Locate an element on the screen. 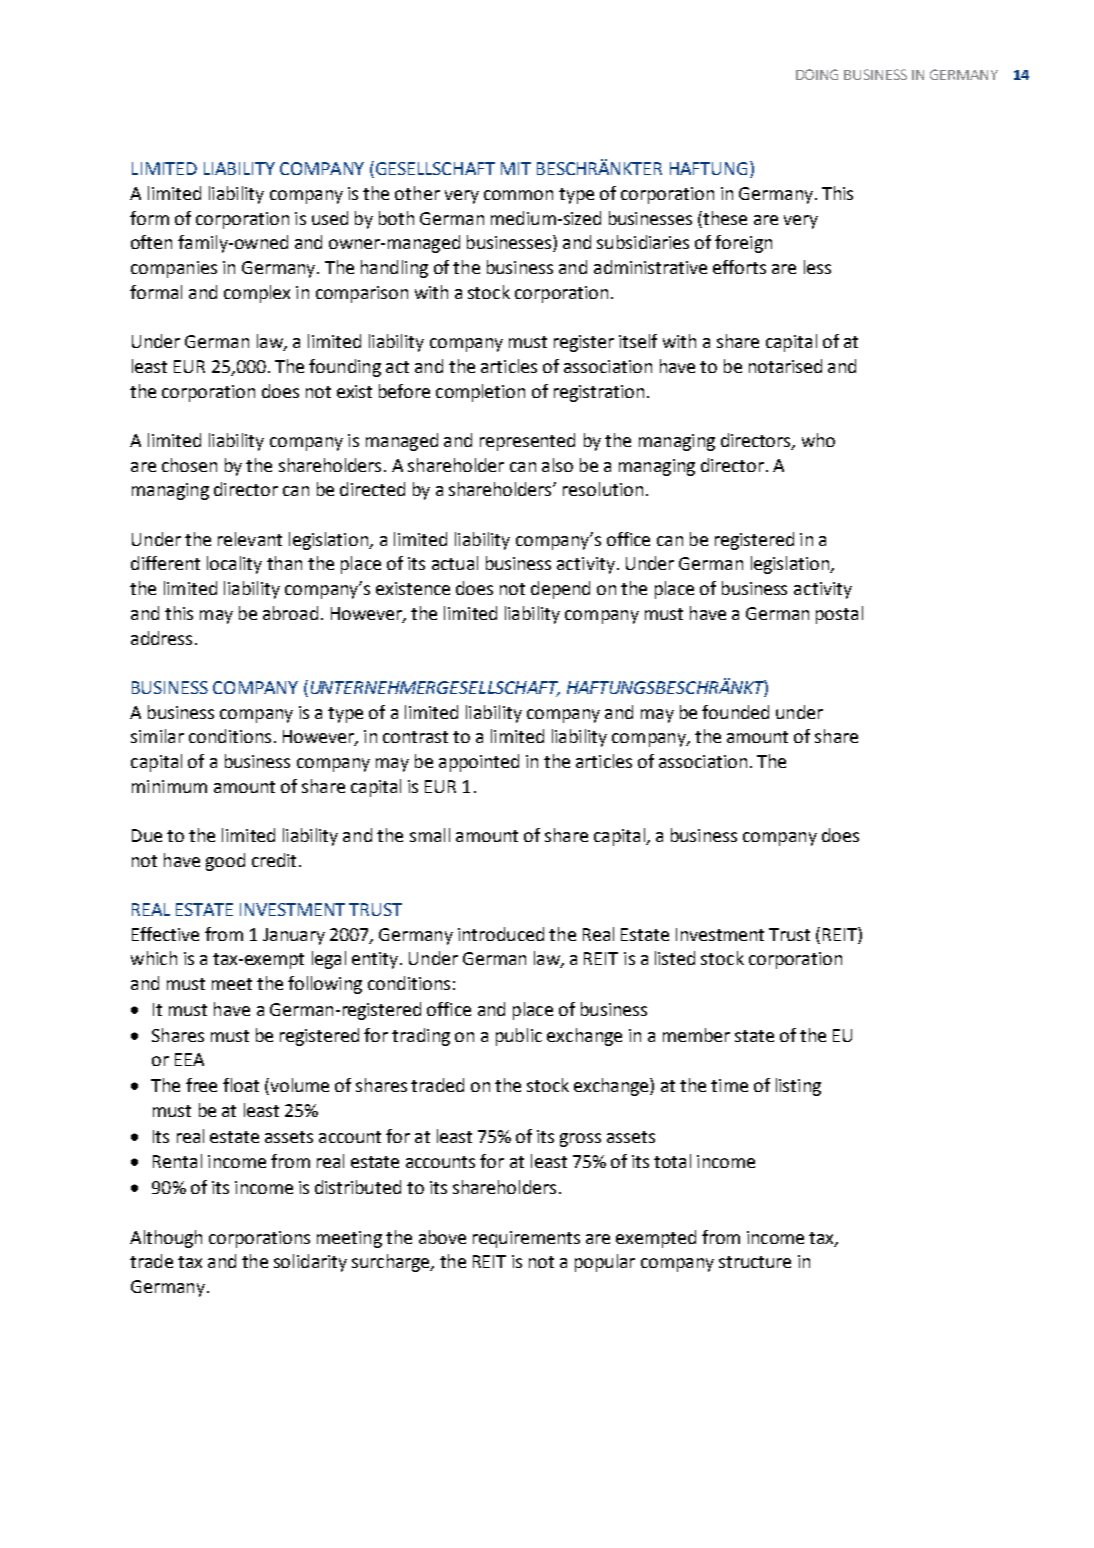 The image size is (1094, 1548). who is located at coordinates (818, 440).
